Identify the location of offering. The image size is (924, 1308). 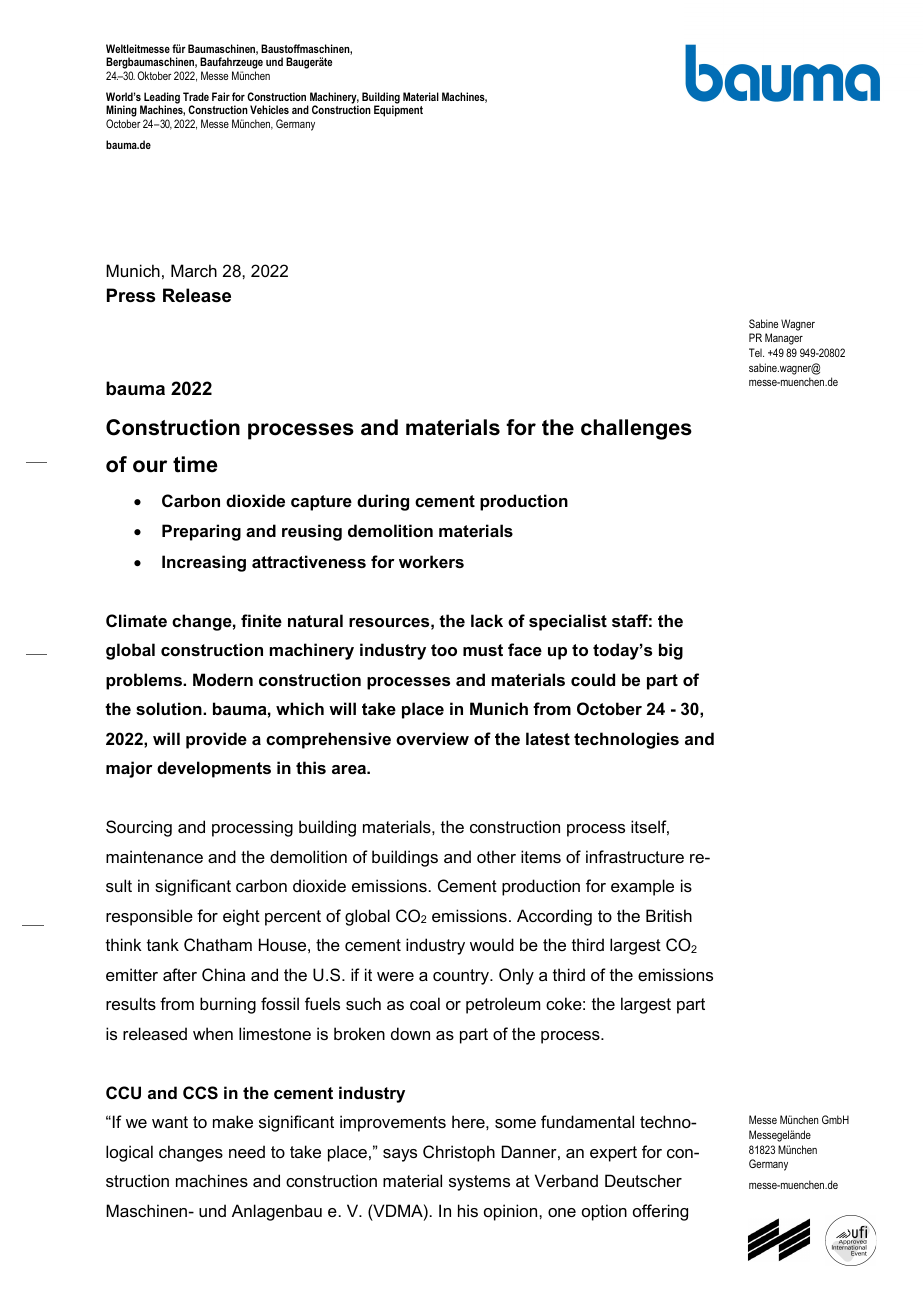
(660, 1212).
